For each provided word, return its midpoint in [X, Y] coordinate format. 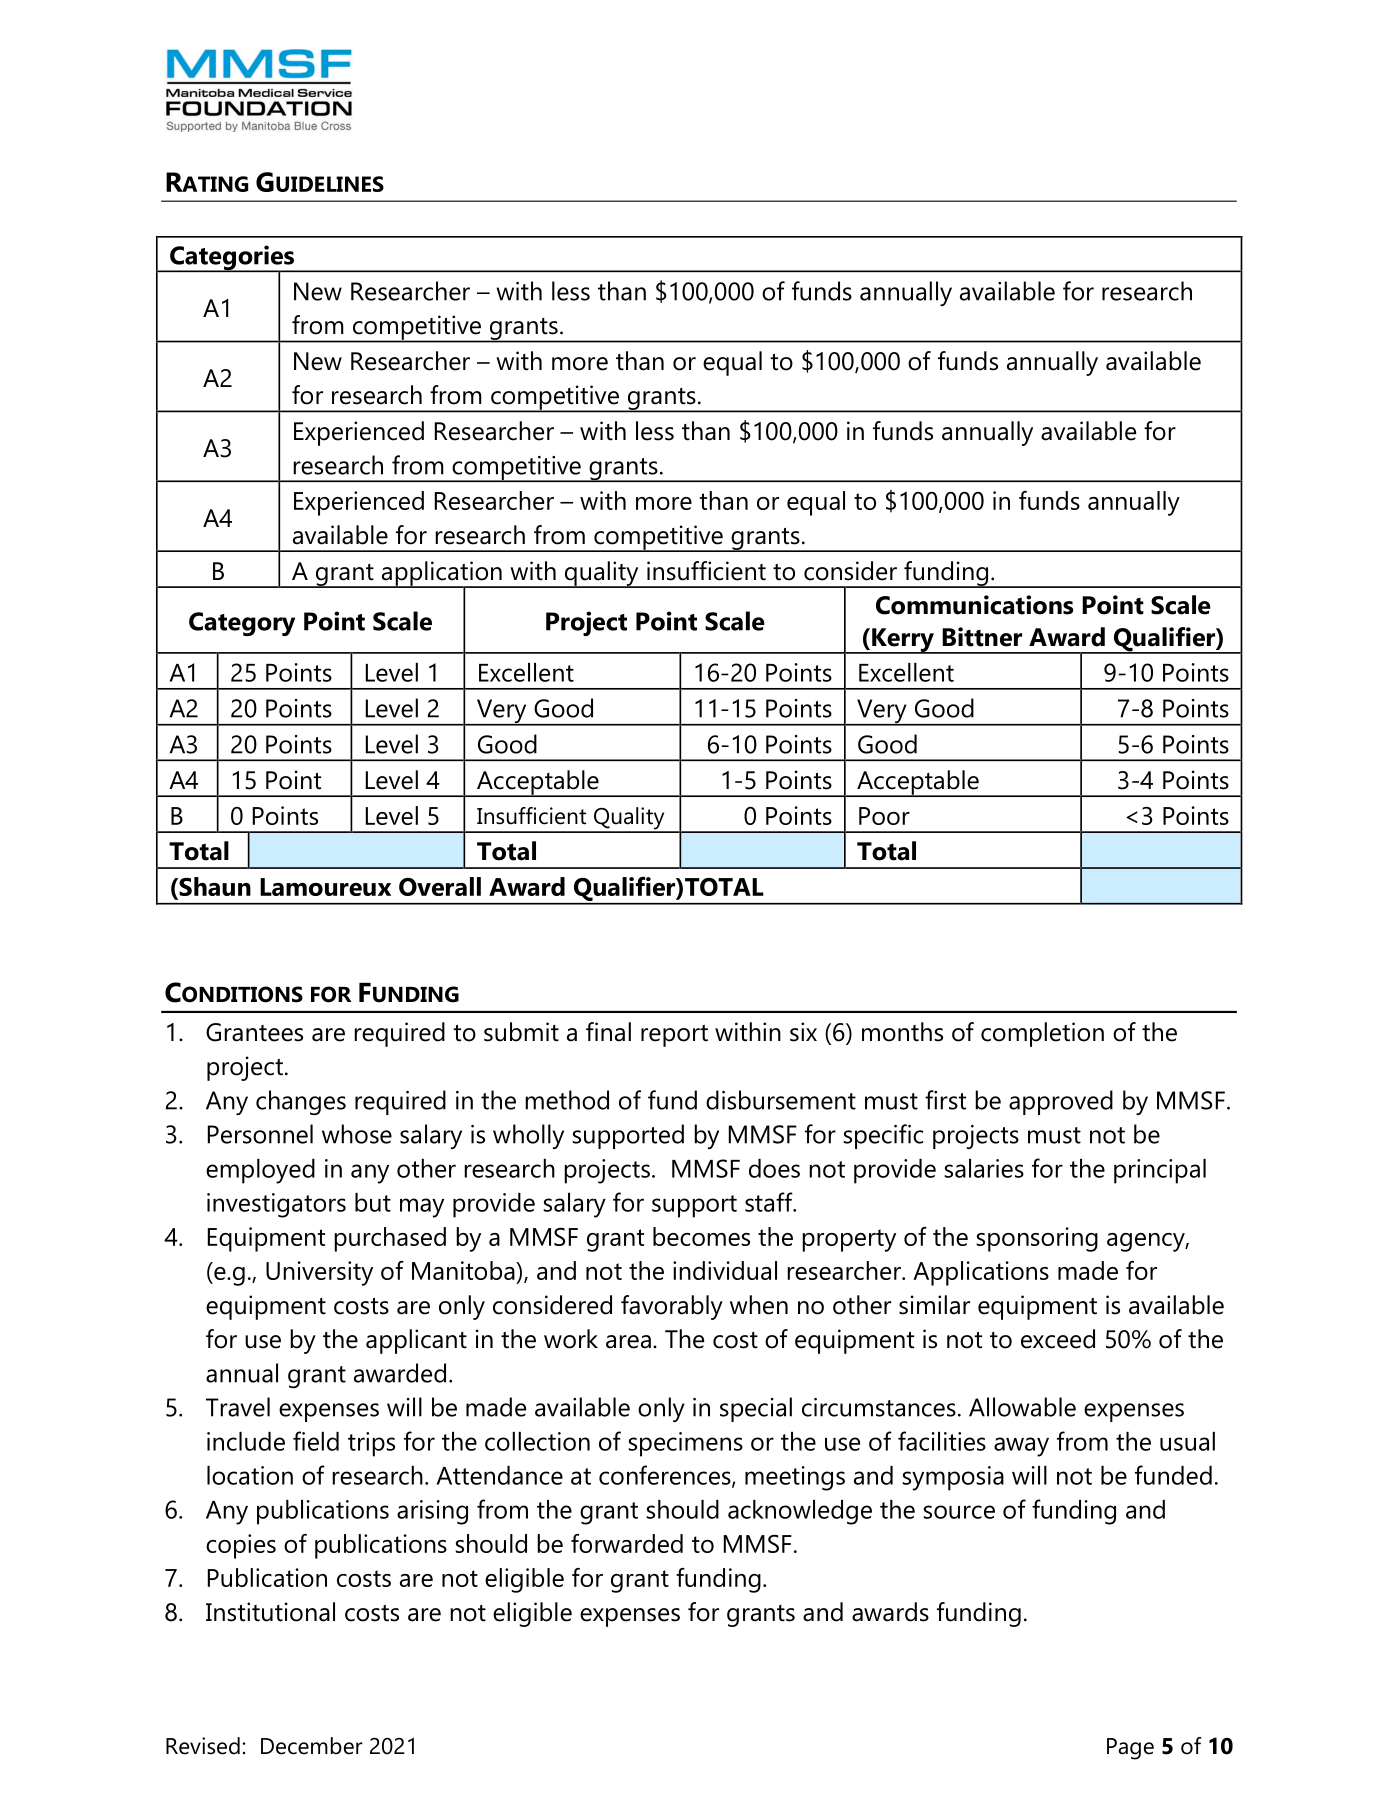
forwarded [627, 1543]
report [674, 1036]
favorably [672, 1307]
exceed [1058, 1339]
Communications [974, 605]
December [312, 1746]
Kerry [903, 641]
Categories [232, 259]
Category [242, 624]
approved [1061, 1102]
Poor [884, 816]
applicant [416, 1341]
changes [301, 1102]
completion [1042, 1034]
